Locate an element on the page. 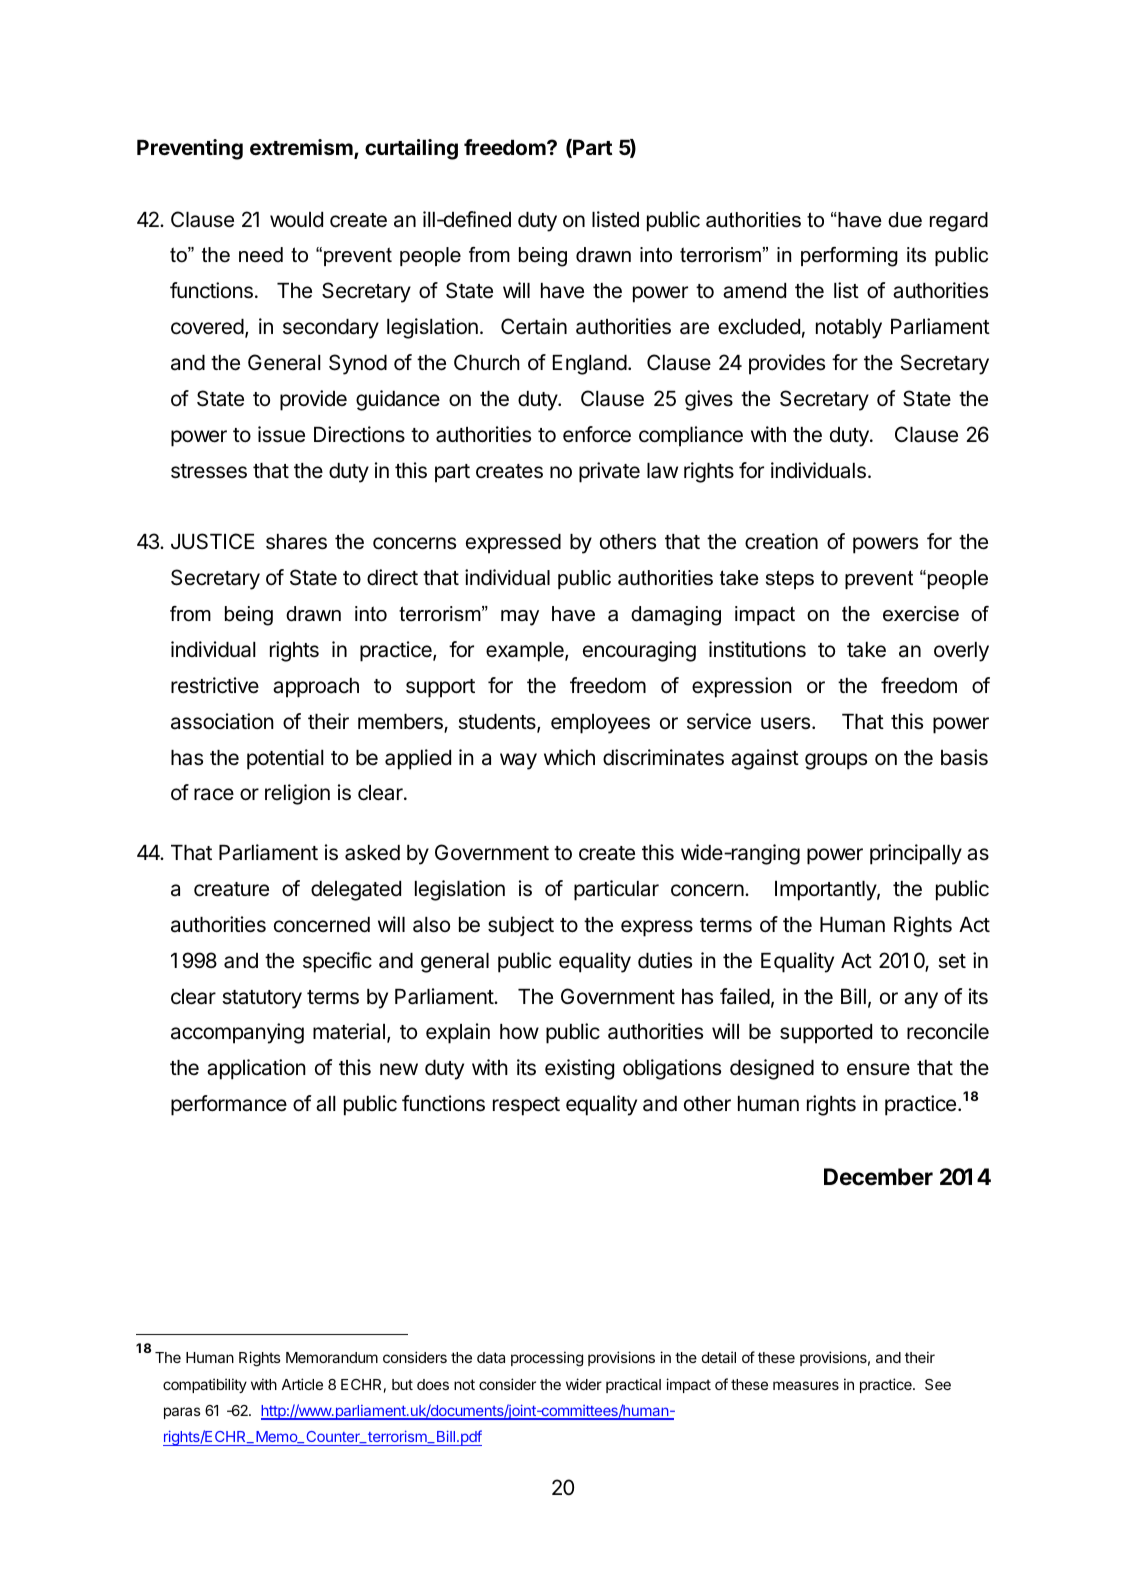  which is located at coordinates (569, 757).
